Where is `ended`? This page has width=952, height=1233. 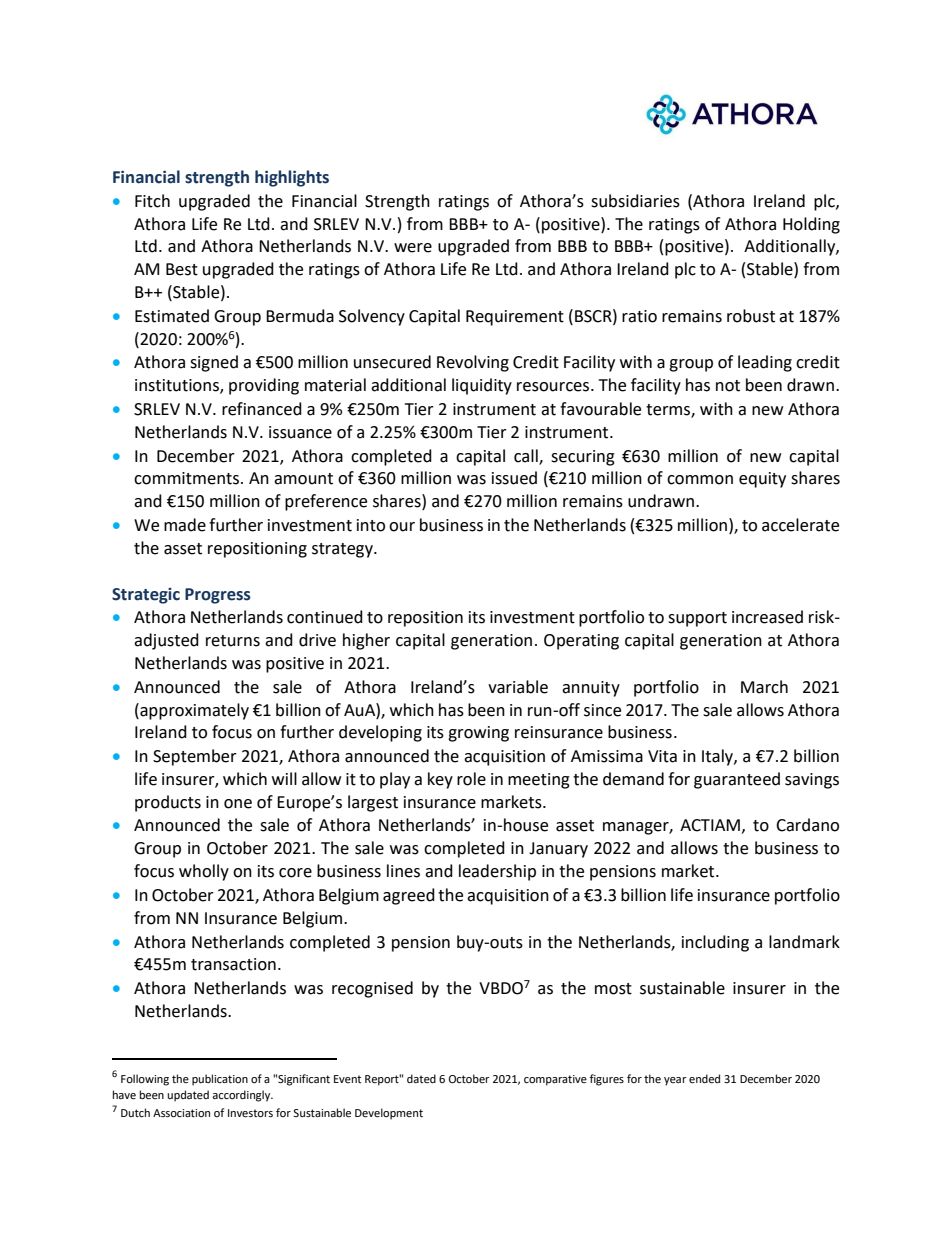
ended is located at coordinates (704, 1079).
